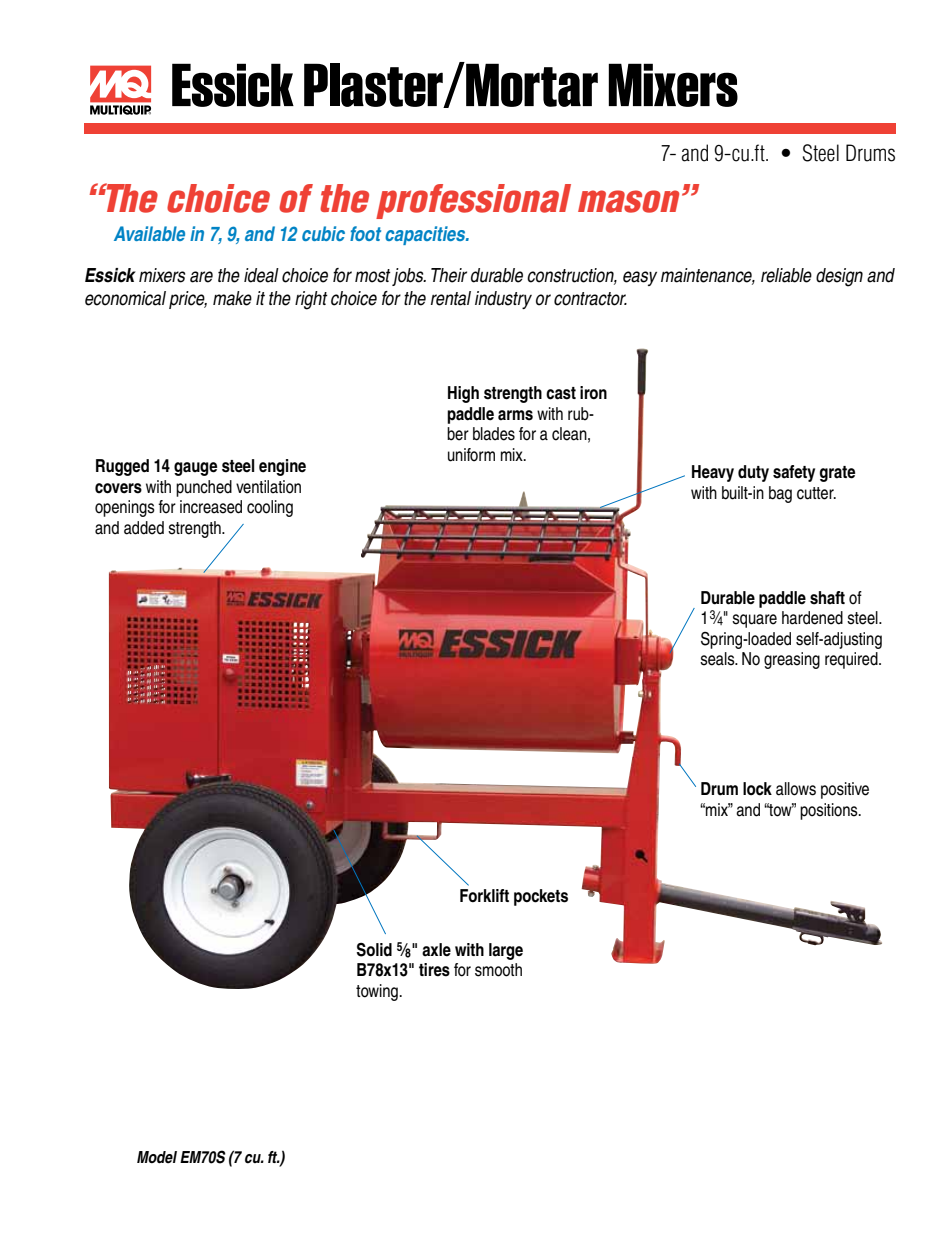  What do you see at coordinates (786, 275) in the page?
I see `reliable` at bounding box center [786, 275].
